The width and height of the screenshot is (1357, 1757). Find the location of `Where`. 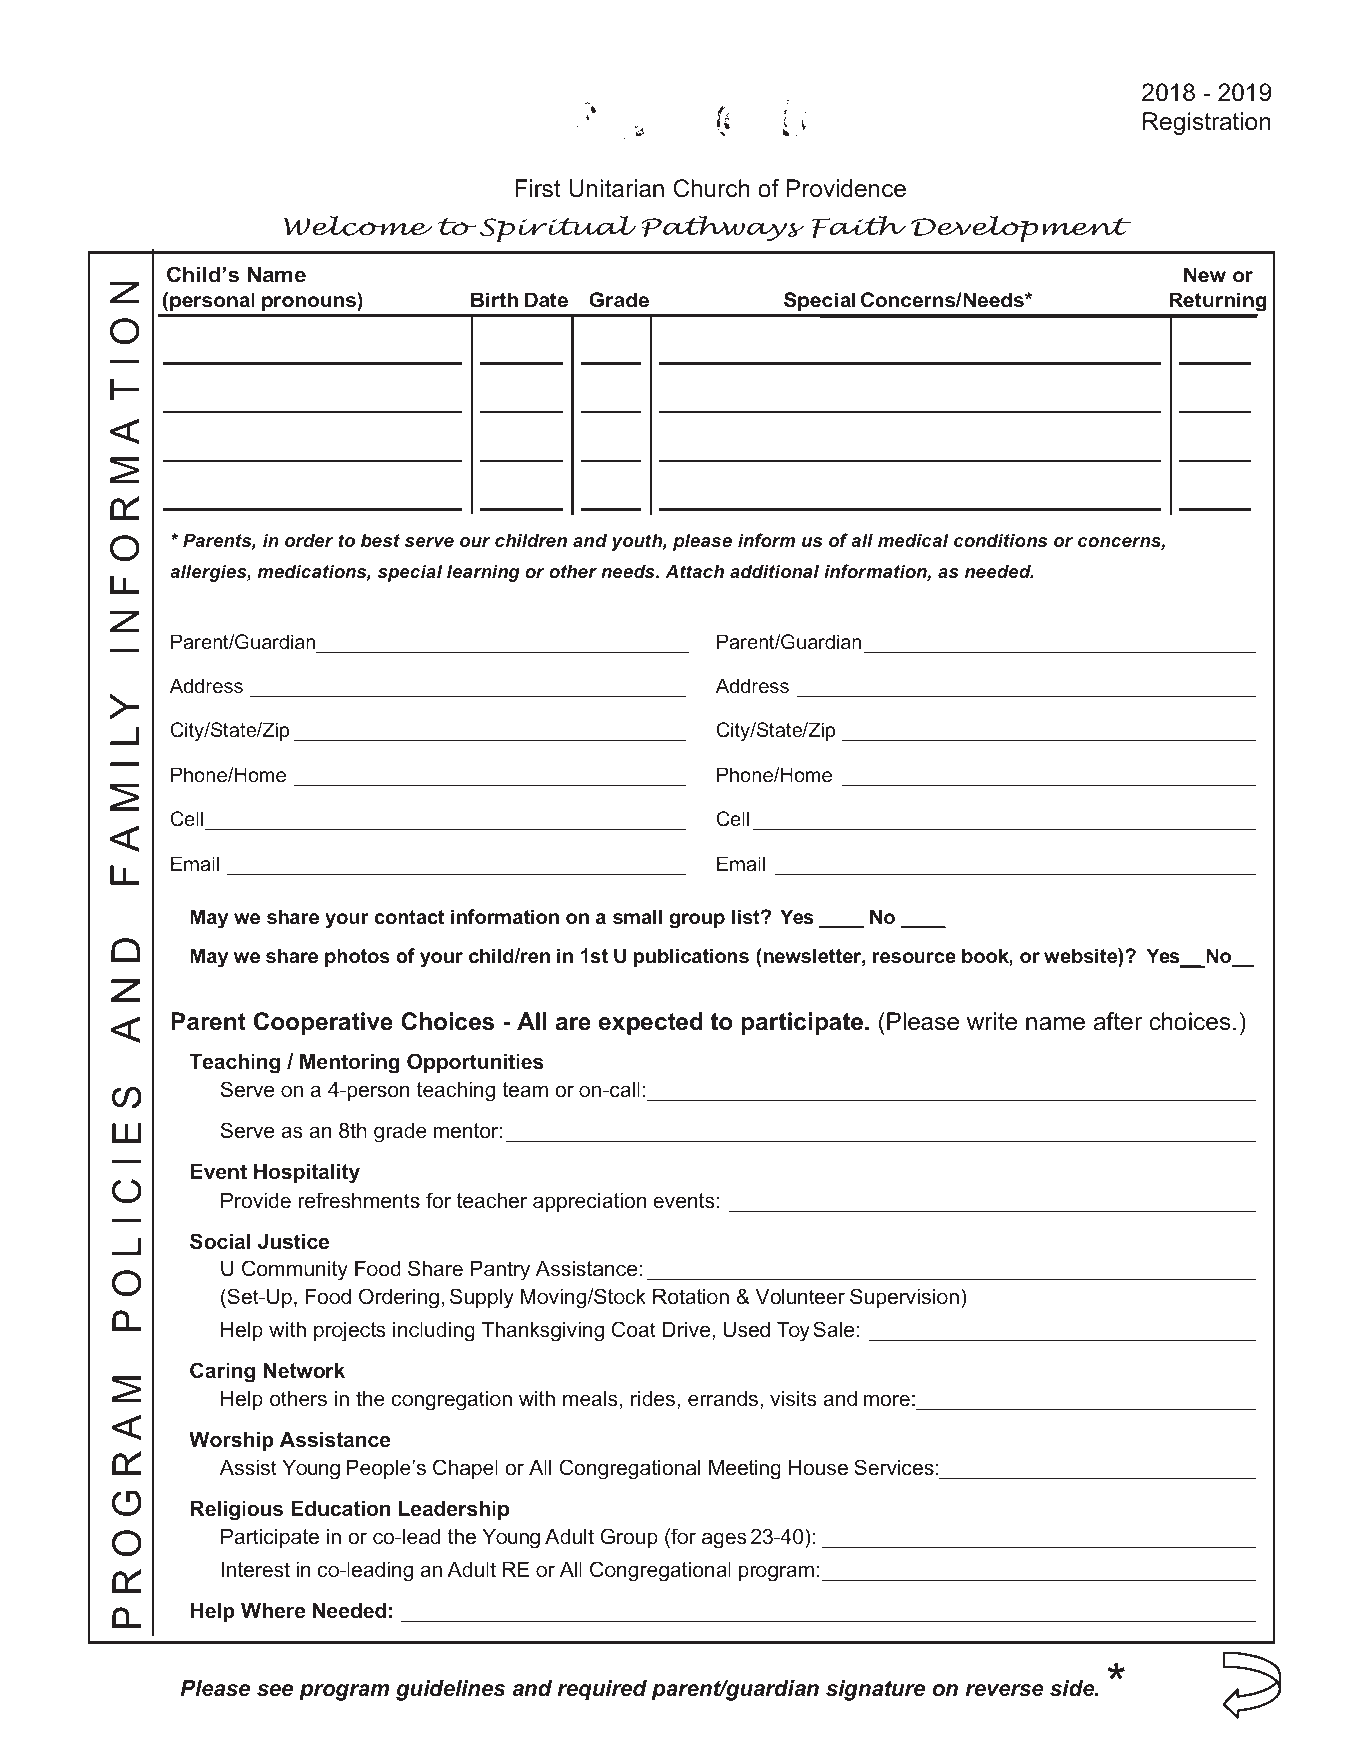

Where is located at coordinates (273, 1610).
